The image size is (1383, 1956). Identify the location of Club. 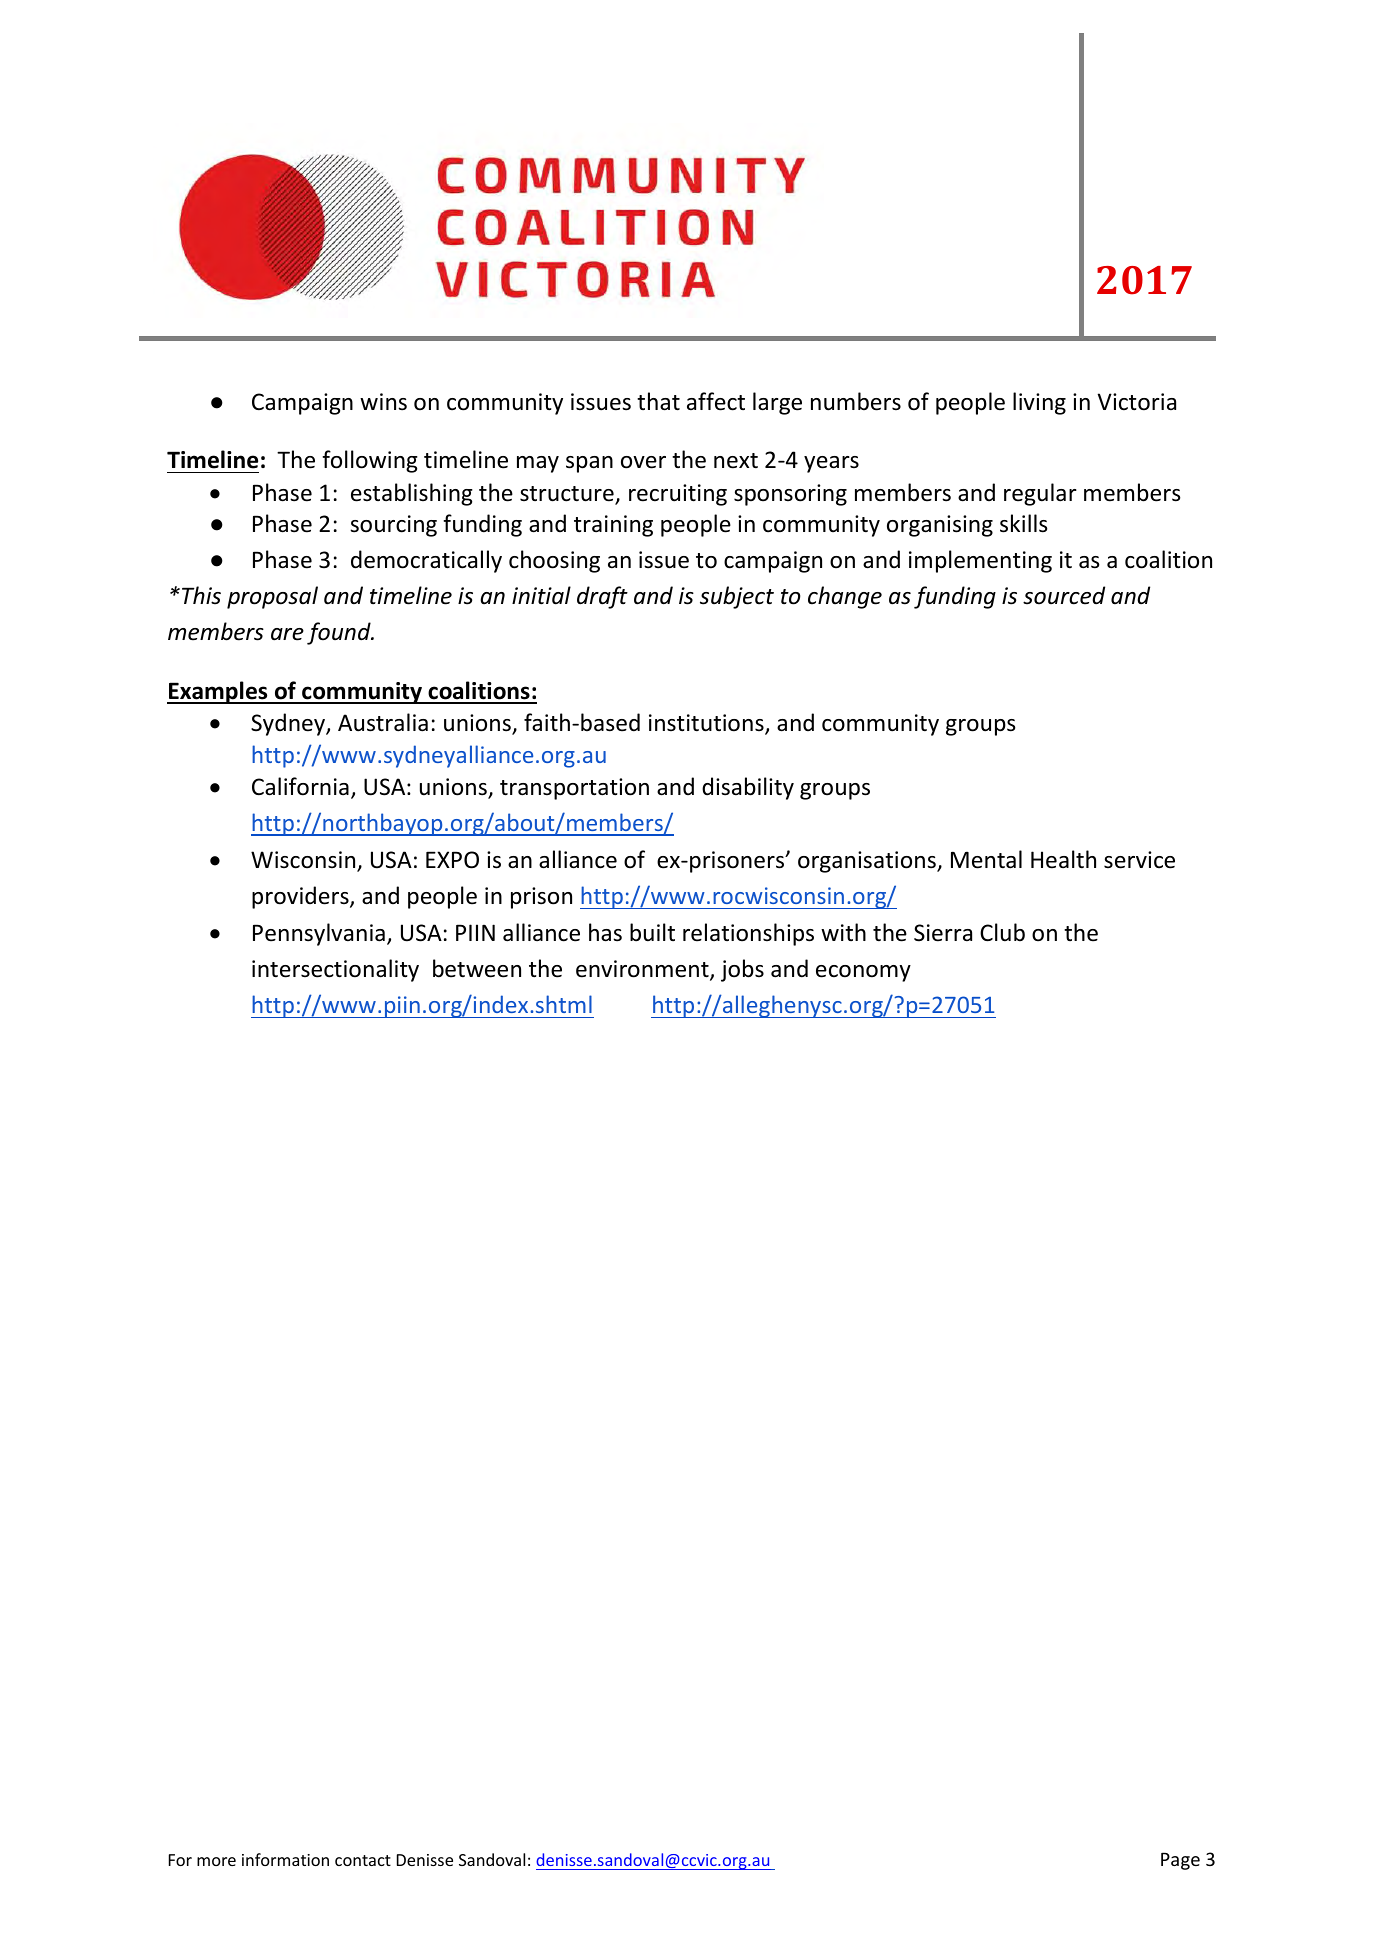
(1002, 932).
